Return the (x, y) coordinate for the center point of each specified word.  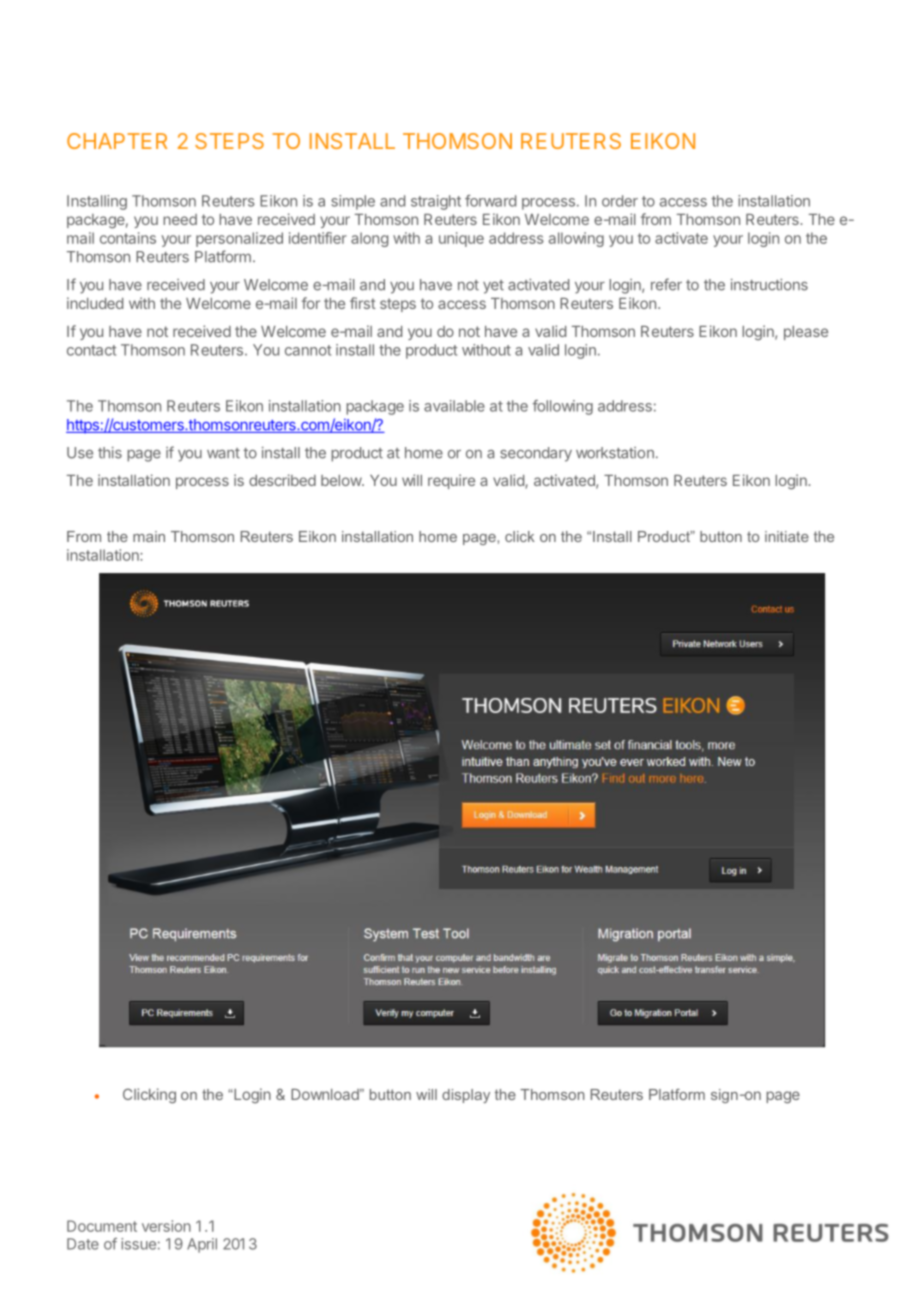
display (466, 1096)
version (166, 1226)
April (202, 1245)
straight (436, 202)
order (620, 201)
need (180, 219)
